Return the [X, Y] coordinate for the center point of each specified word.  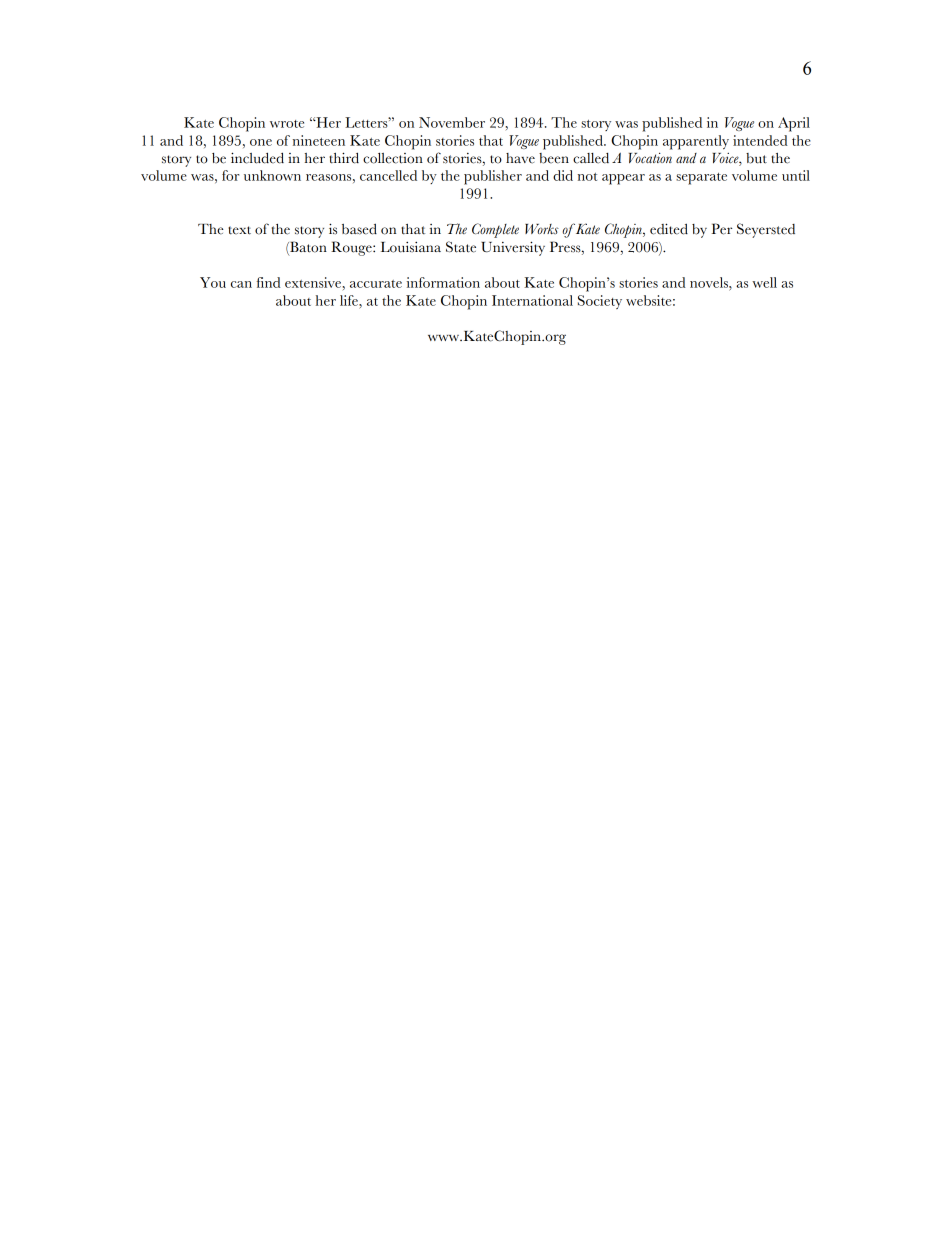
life [350, 300]
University [513, 248]
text [239, 230]
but [756, 158]
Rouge [352, 248]
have [520, 158]
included [257, 158]
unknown [272, 175]
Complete [495, 230]
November [452, 122]
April [794, 124]
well [764, 282]
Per [722, 229]
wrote [287, 124]
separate [701, 179]
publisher [493, 177]
